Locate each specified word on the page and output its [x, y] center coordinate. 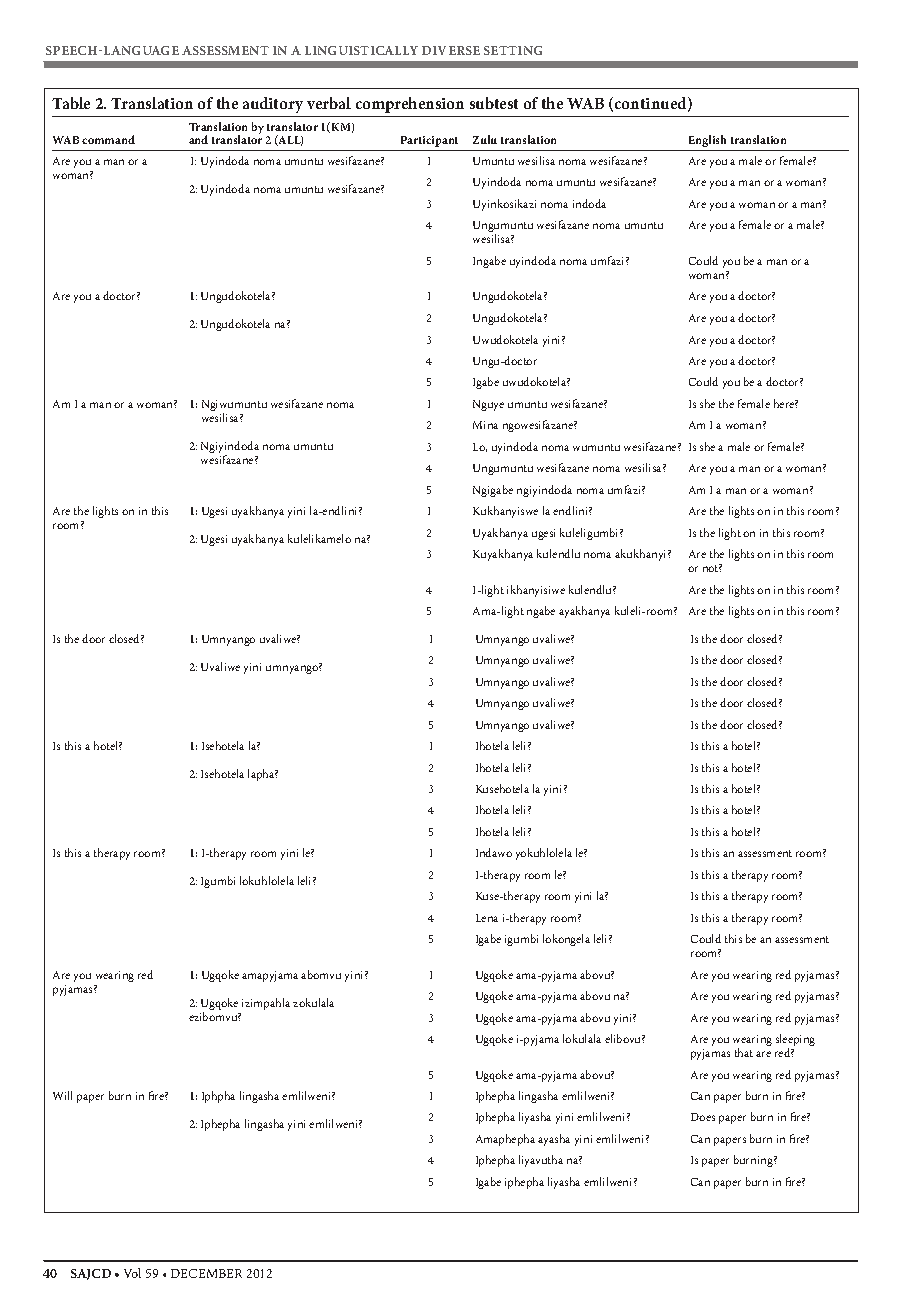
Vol [132, 1273]
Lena [487, 918]
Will [62, 1095]
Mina [485, 425]
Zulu [485, 139]
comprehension [410, 105]
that [744, 1052]
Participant [429, 141]
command [108, 139]
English [707, 141]
